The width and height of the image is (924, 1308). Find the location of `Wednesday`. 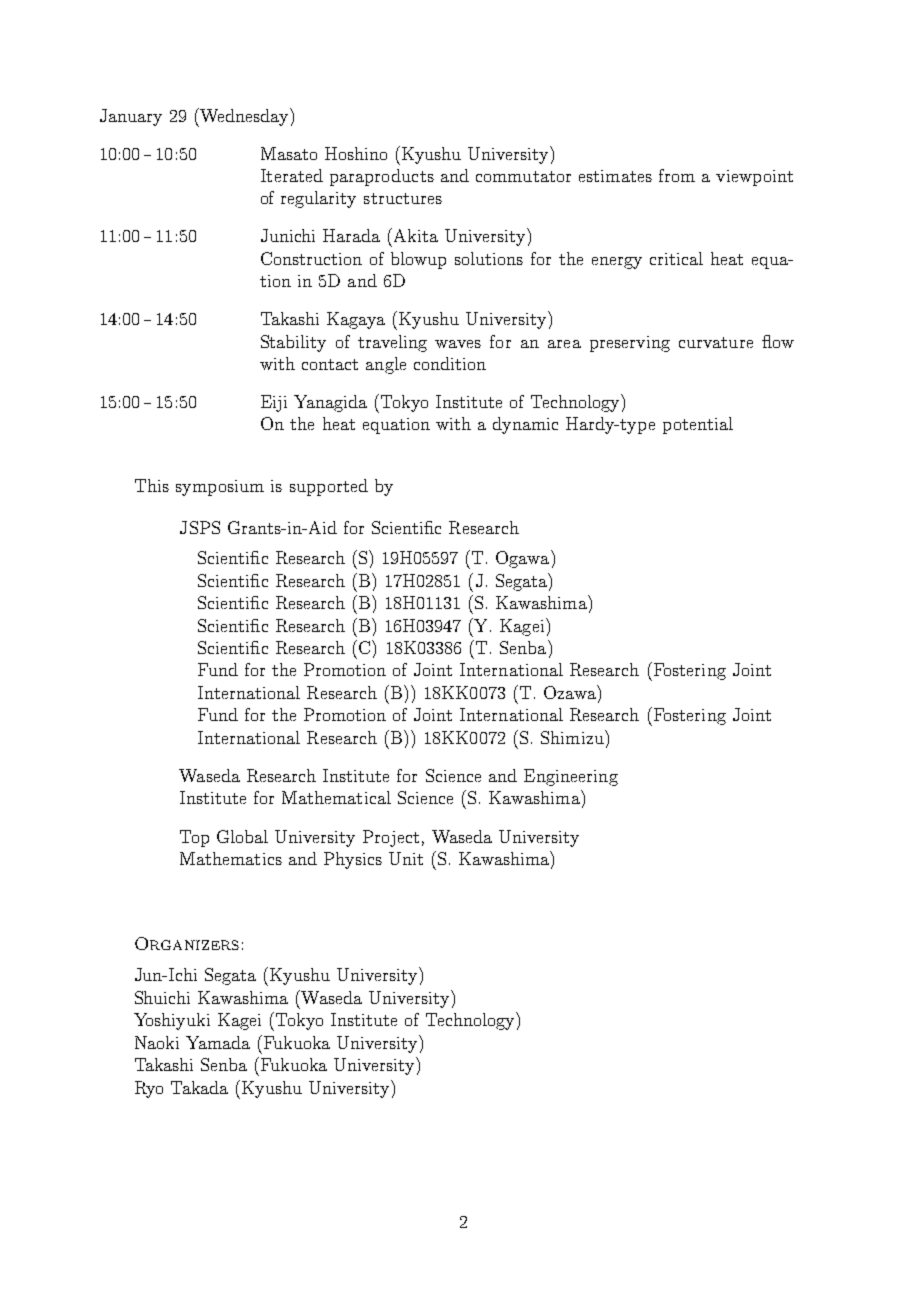

Wednesday is located at coordinates (244, 117).
